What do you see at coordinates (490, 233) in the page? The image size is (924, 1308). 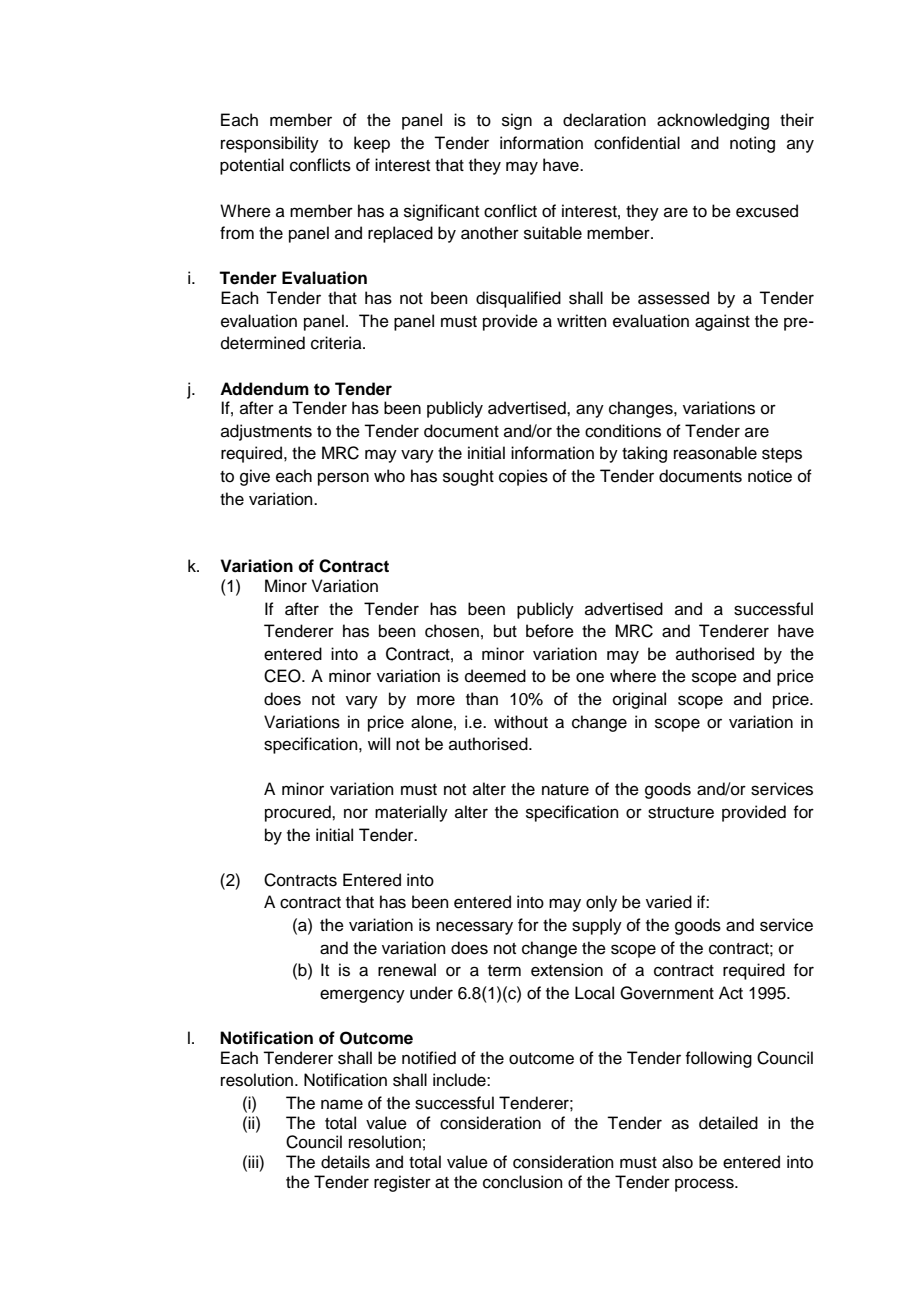 I see `another` at bounding box center [490, 233].
